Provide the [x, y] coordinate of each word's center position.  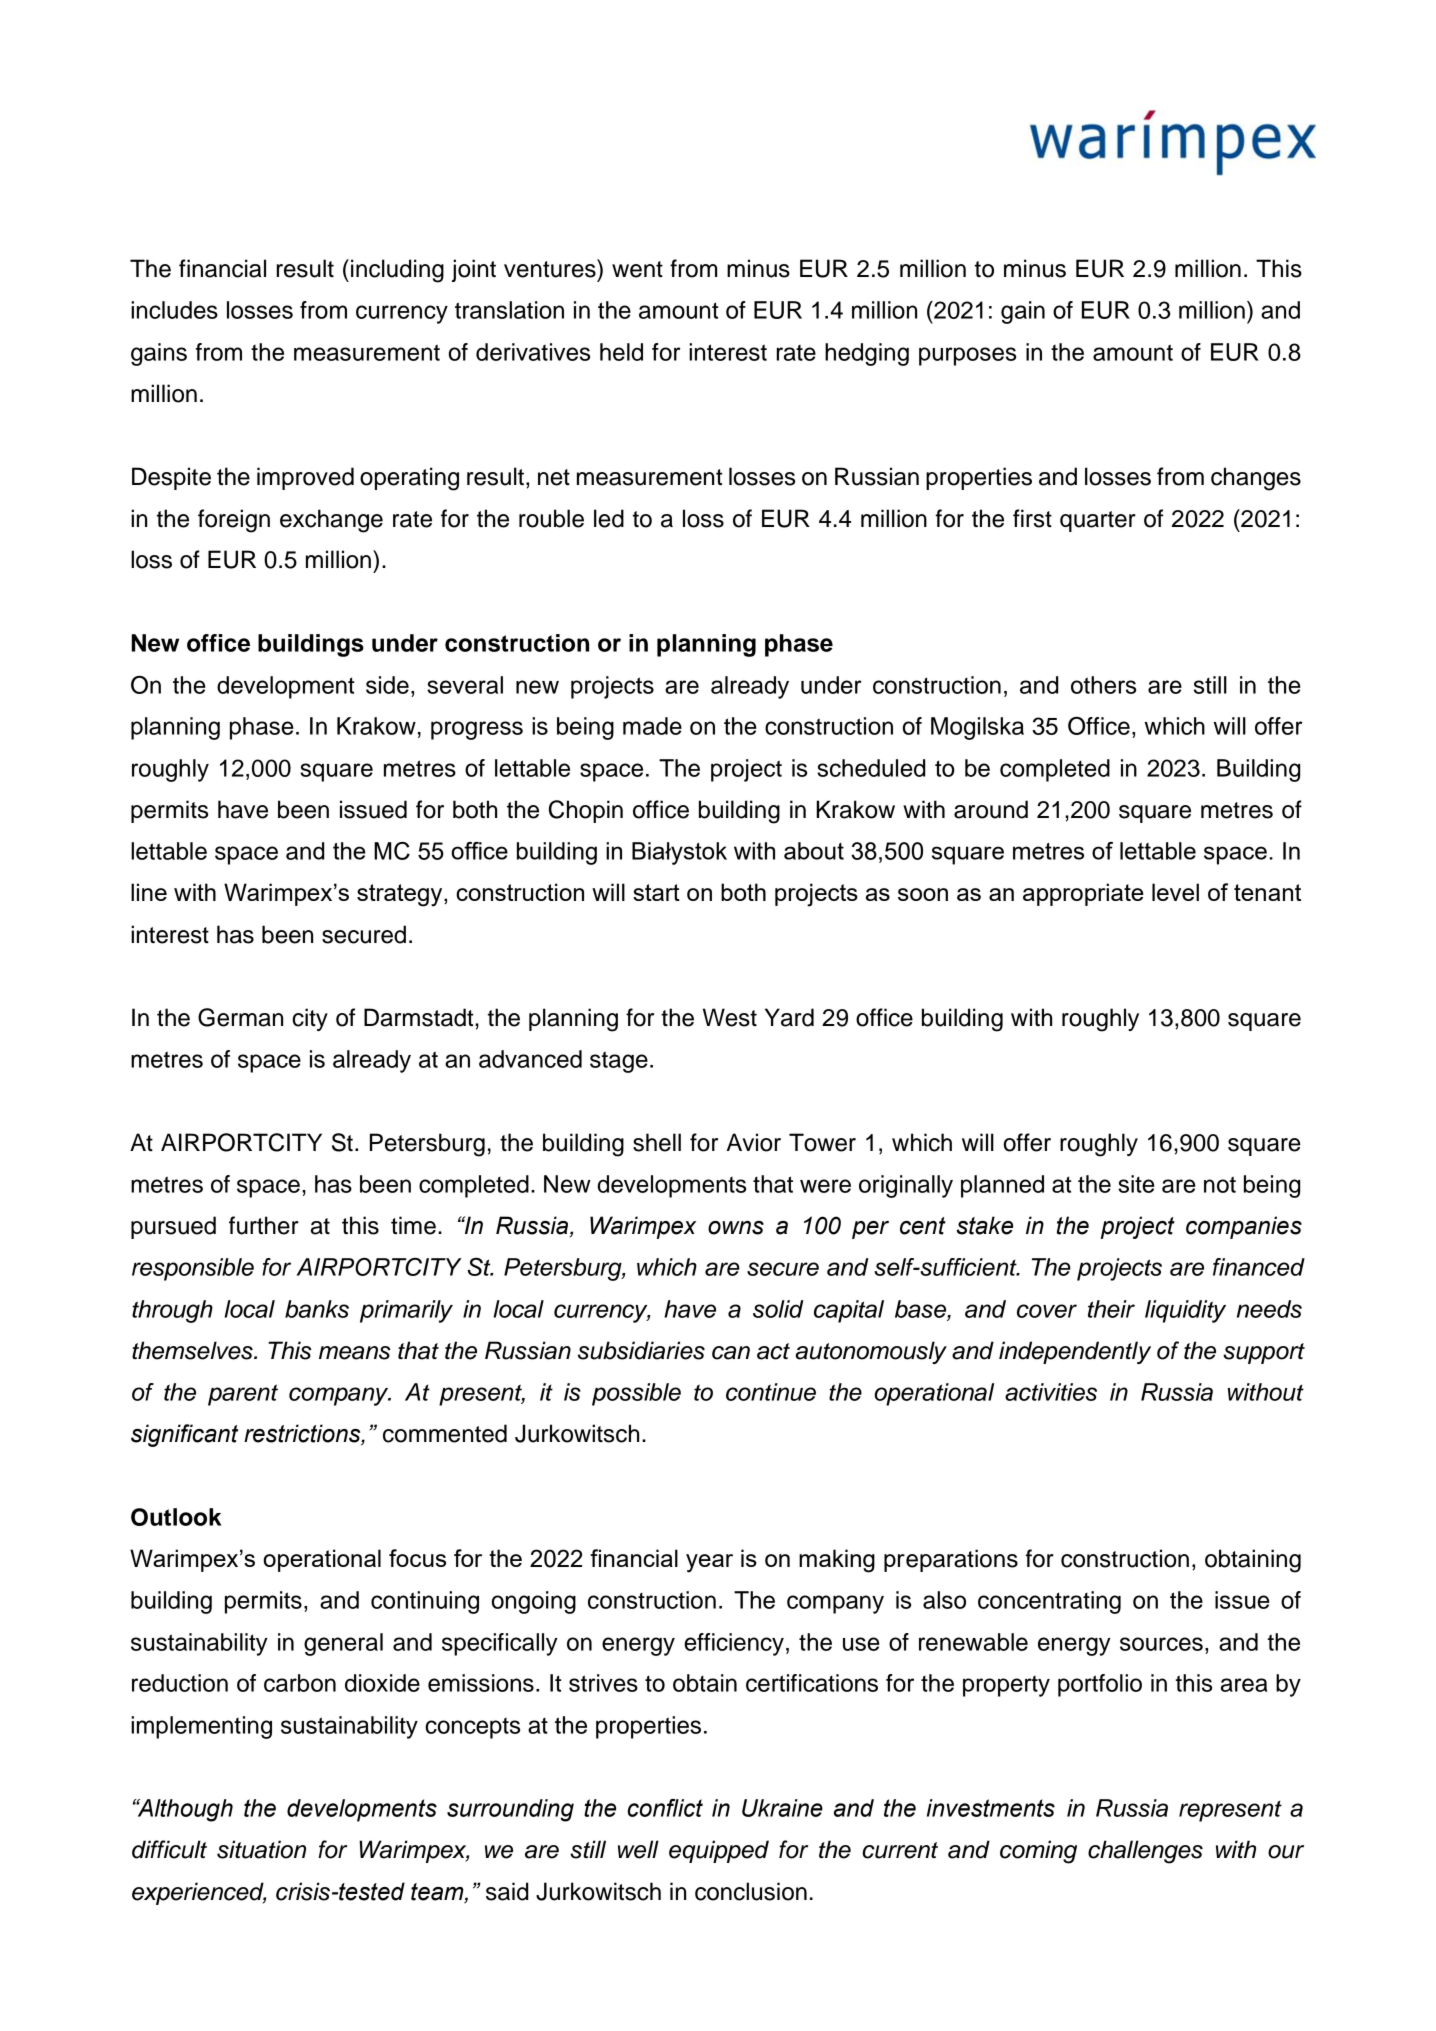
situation [261, 1849]
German [240, 1017]
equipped [719, 1851]
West [730, 1017]
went [637, 269]
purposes [967, 356]
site [1136, 1184]
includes [174, 310]
